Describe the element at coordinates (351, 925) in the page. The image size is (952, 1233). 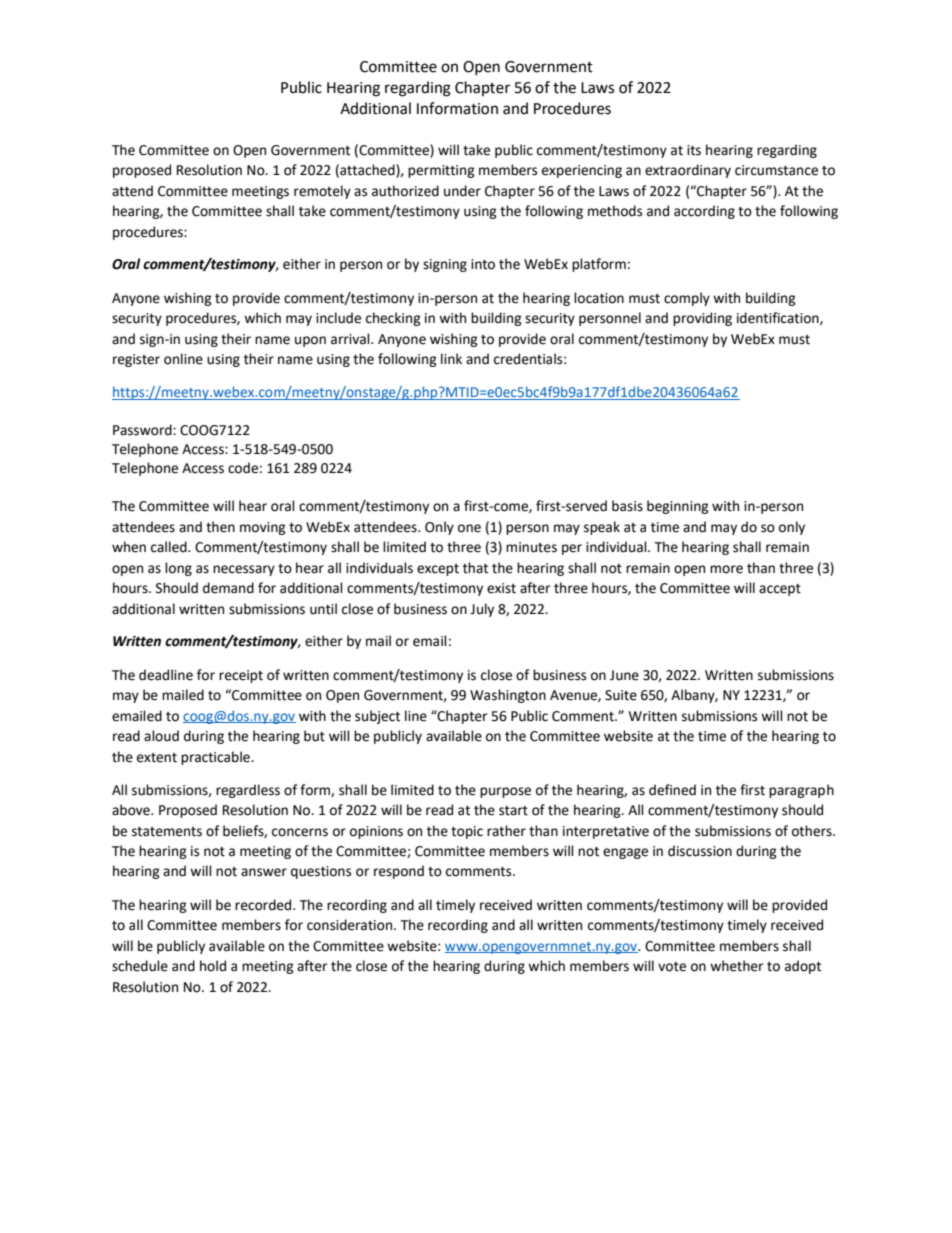
I see `consideration` at that location.
